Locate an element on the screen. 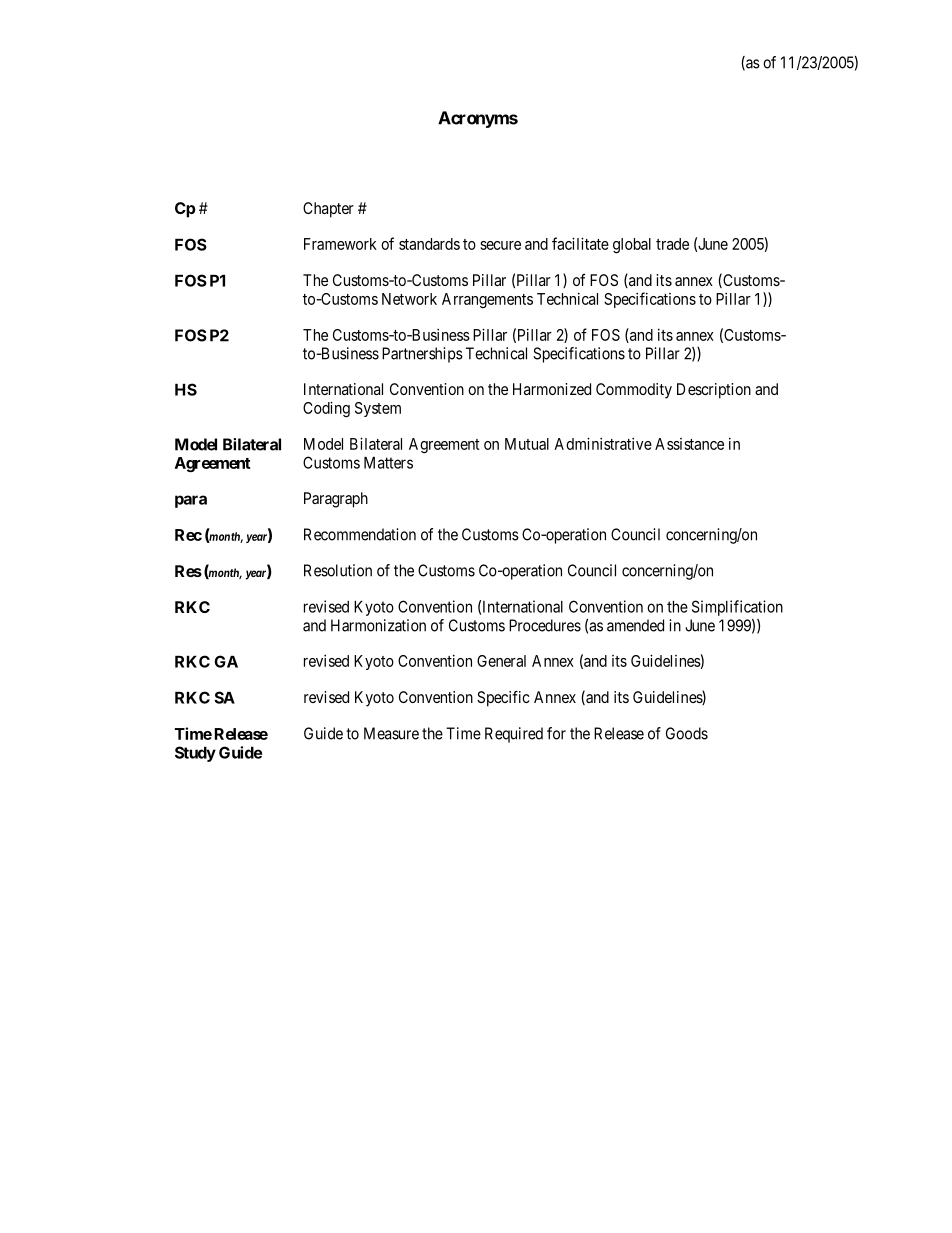 The width and height of the screenshot is (952, 1233). Resolution is located at coordinates (338, 570).
